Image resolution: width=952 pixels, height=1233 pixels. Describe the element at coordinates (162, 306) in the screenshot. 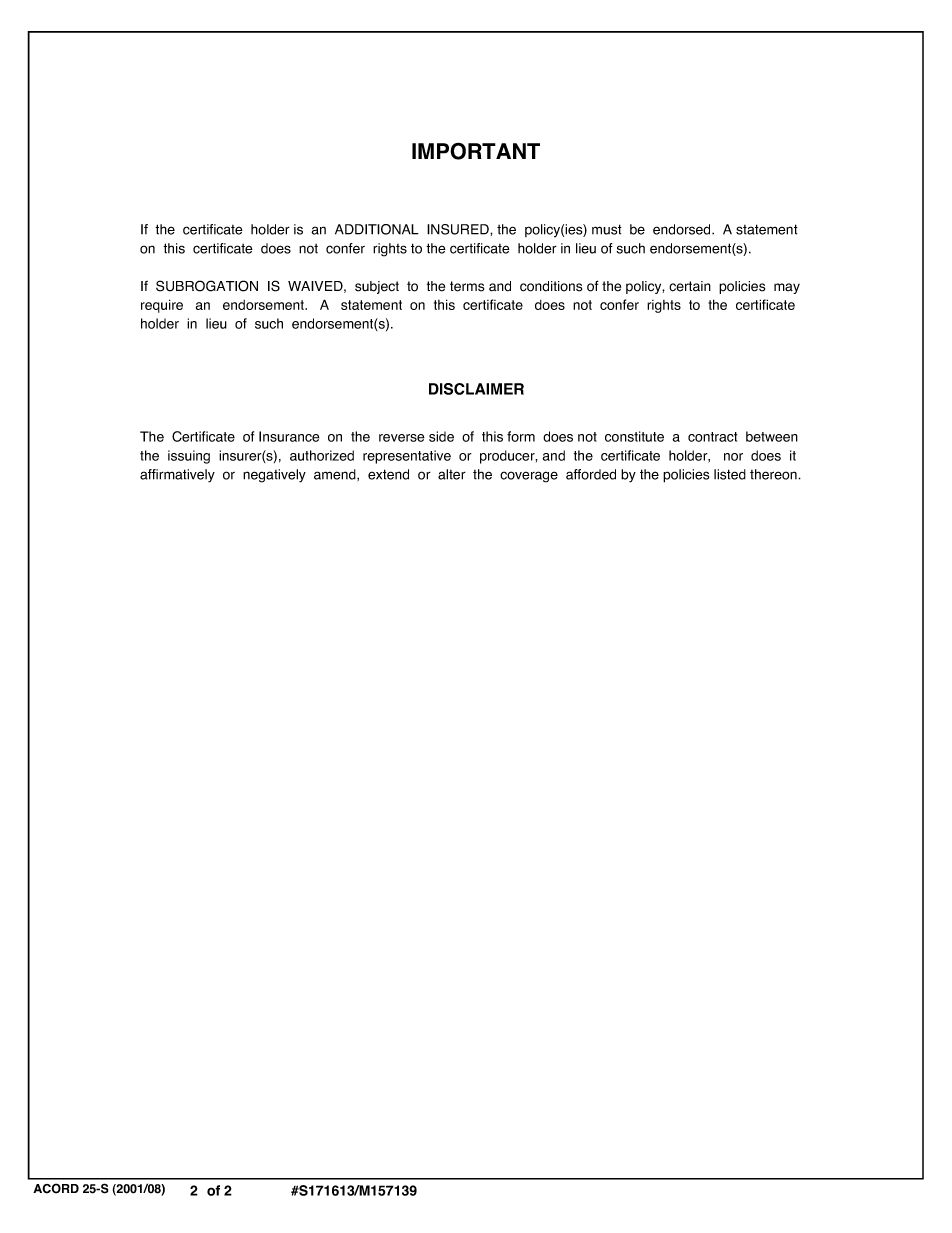

I see `require` at that location.
